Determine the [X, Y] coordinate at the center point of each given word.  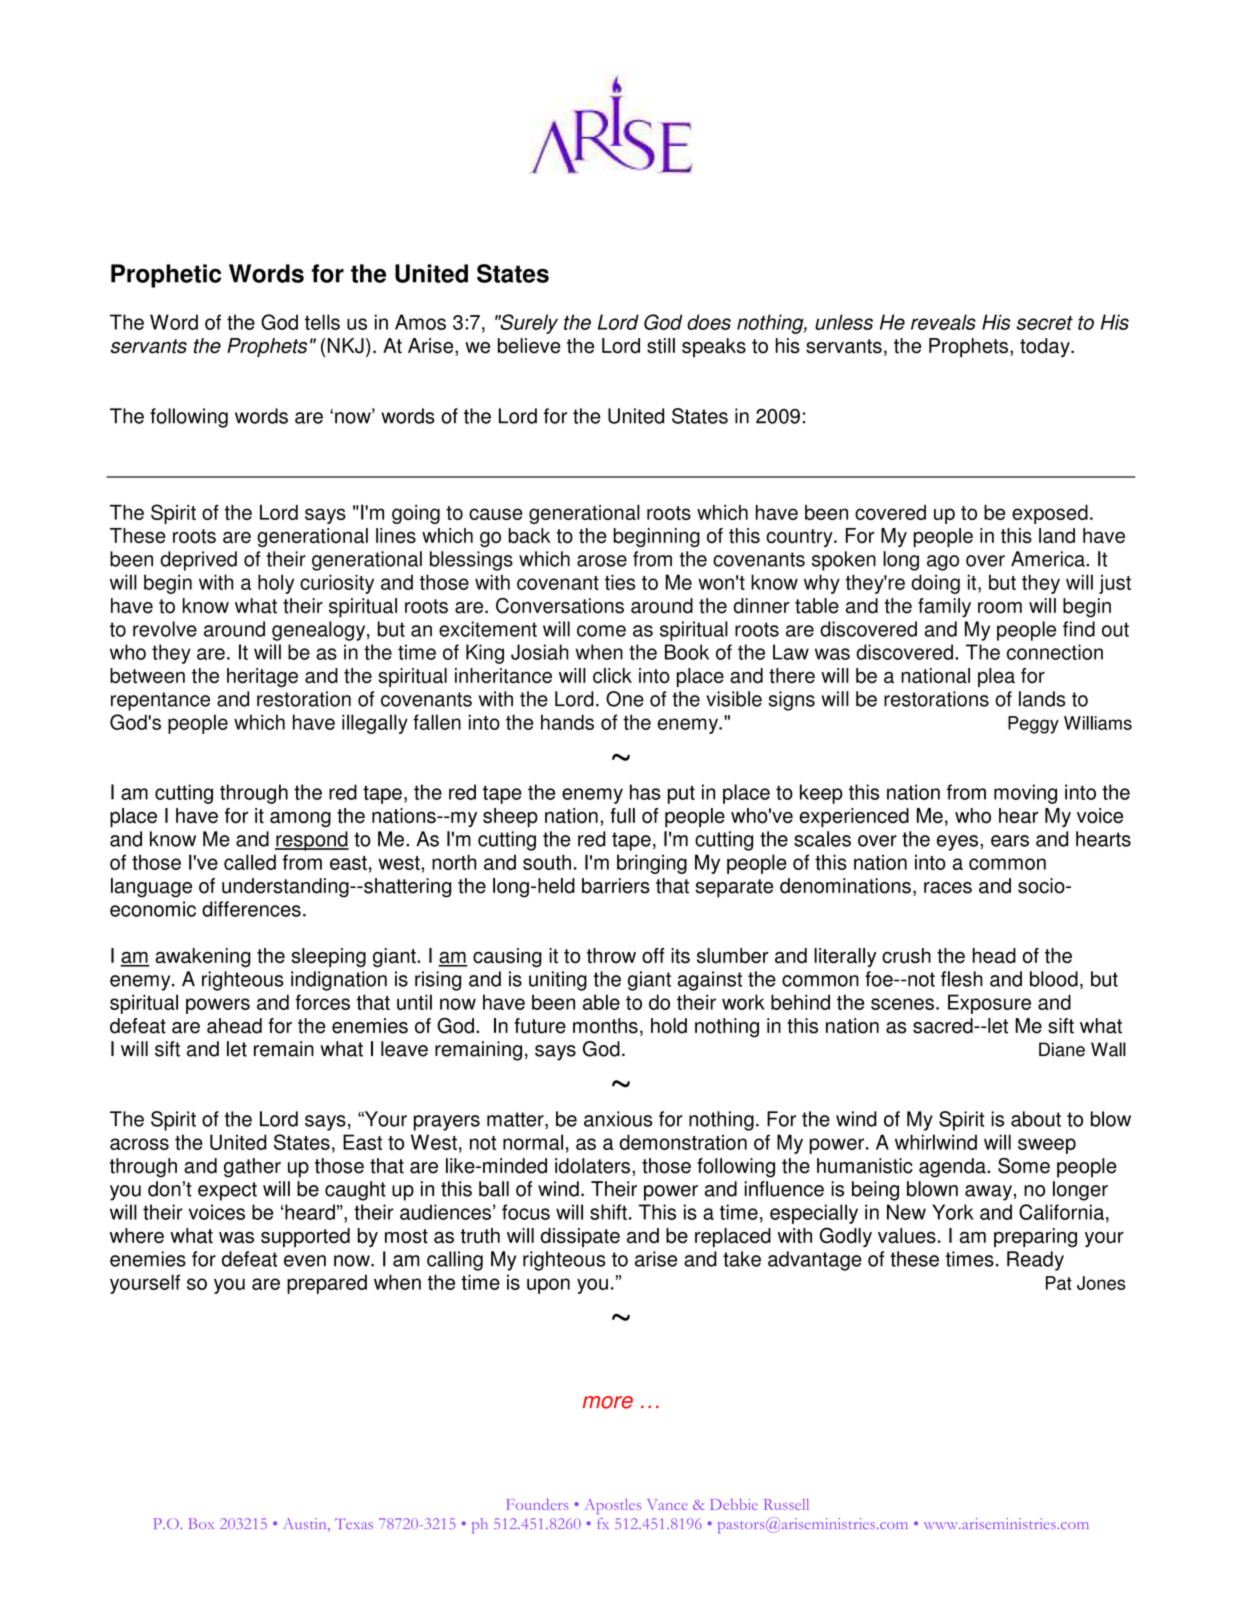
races [948, 888]
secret [1044, 323]
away [988, 1193]
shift [608, 1212]
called [250, 862]
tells [322, 322]
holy [276, 584]
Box [201, 1523]
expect [227, 1191]
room [1000, 608]
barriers [616, 886]
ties [620, 582]
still [661, 346]
